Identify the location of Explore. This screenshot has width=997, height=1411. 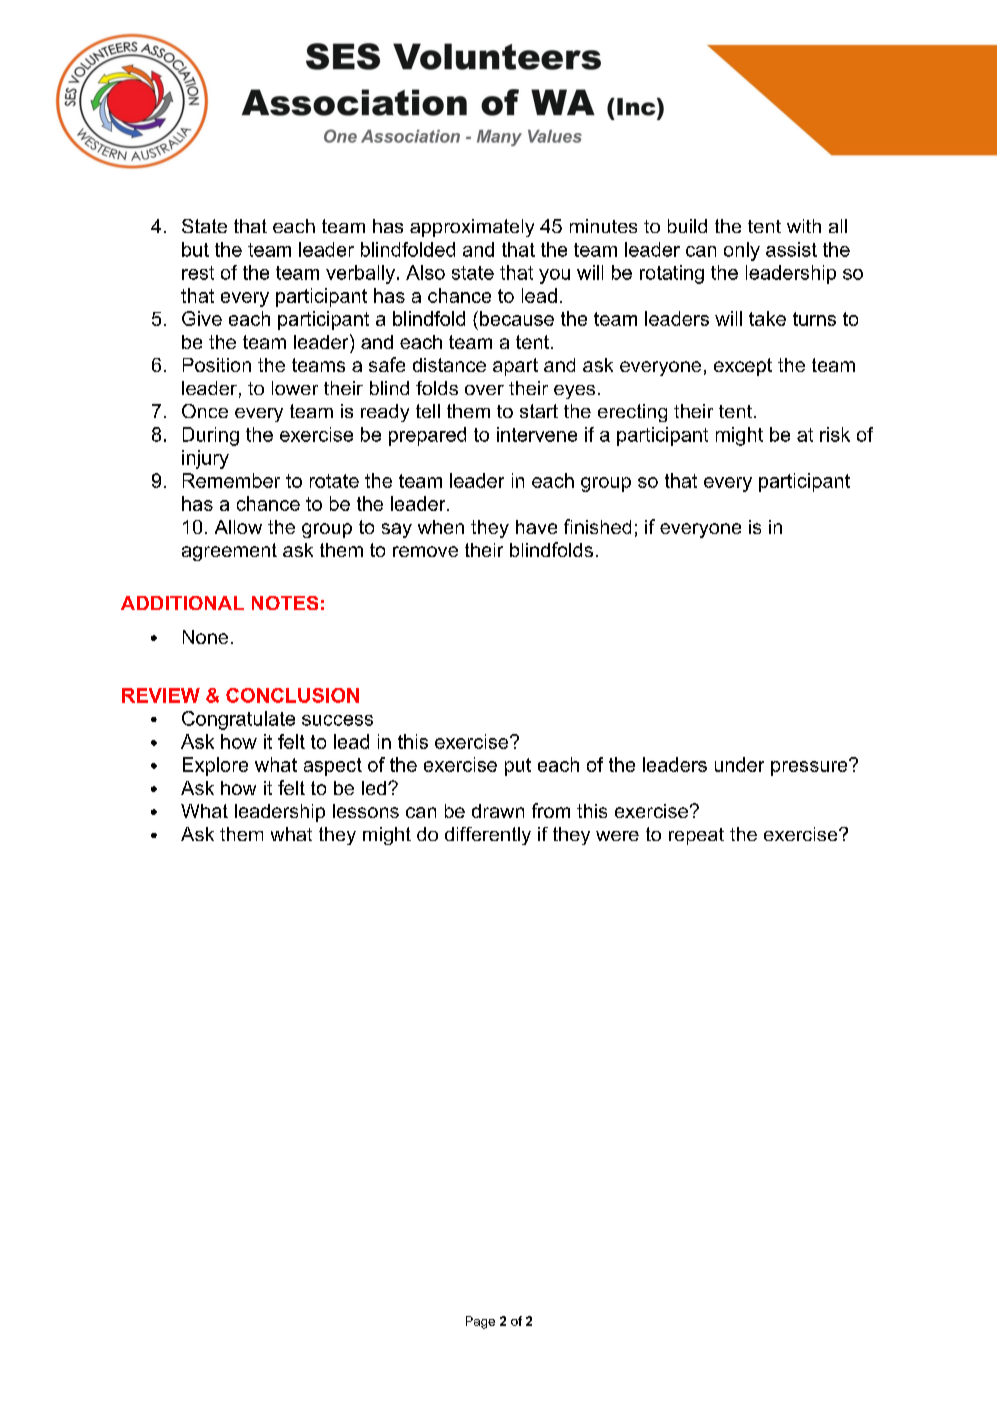
(215, 766).
